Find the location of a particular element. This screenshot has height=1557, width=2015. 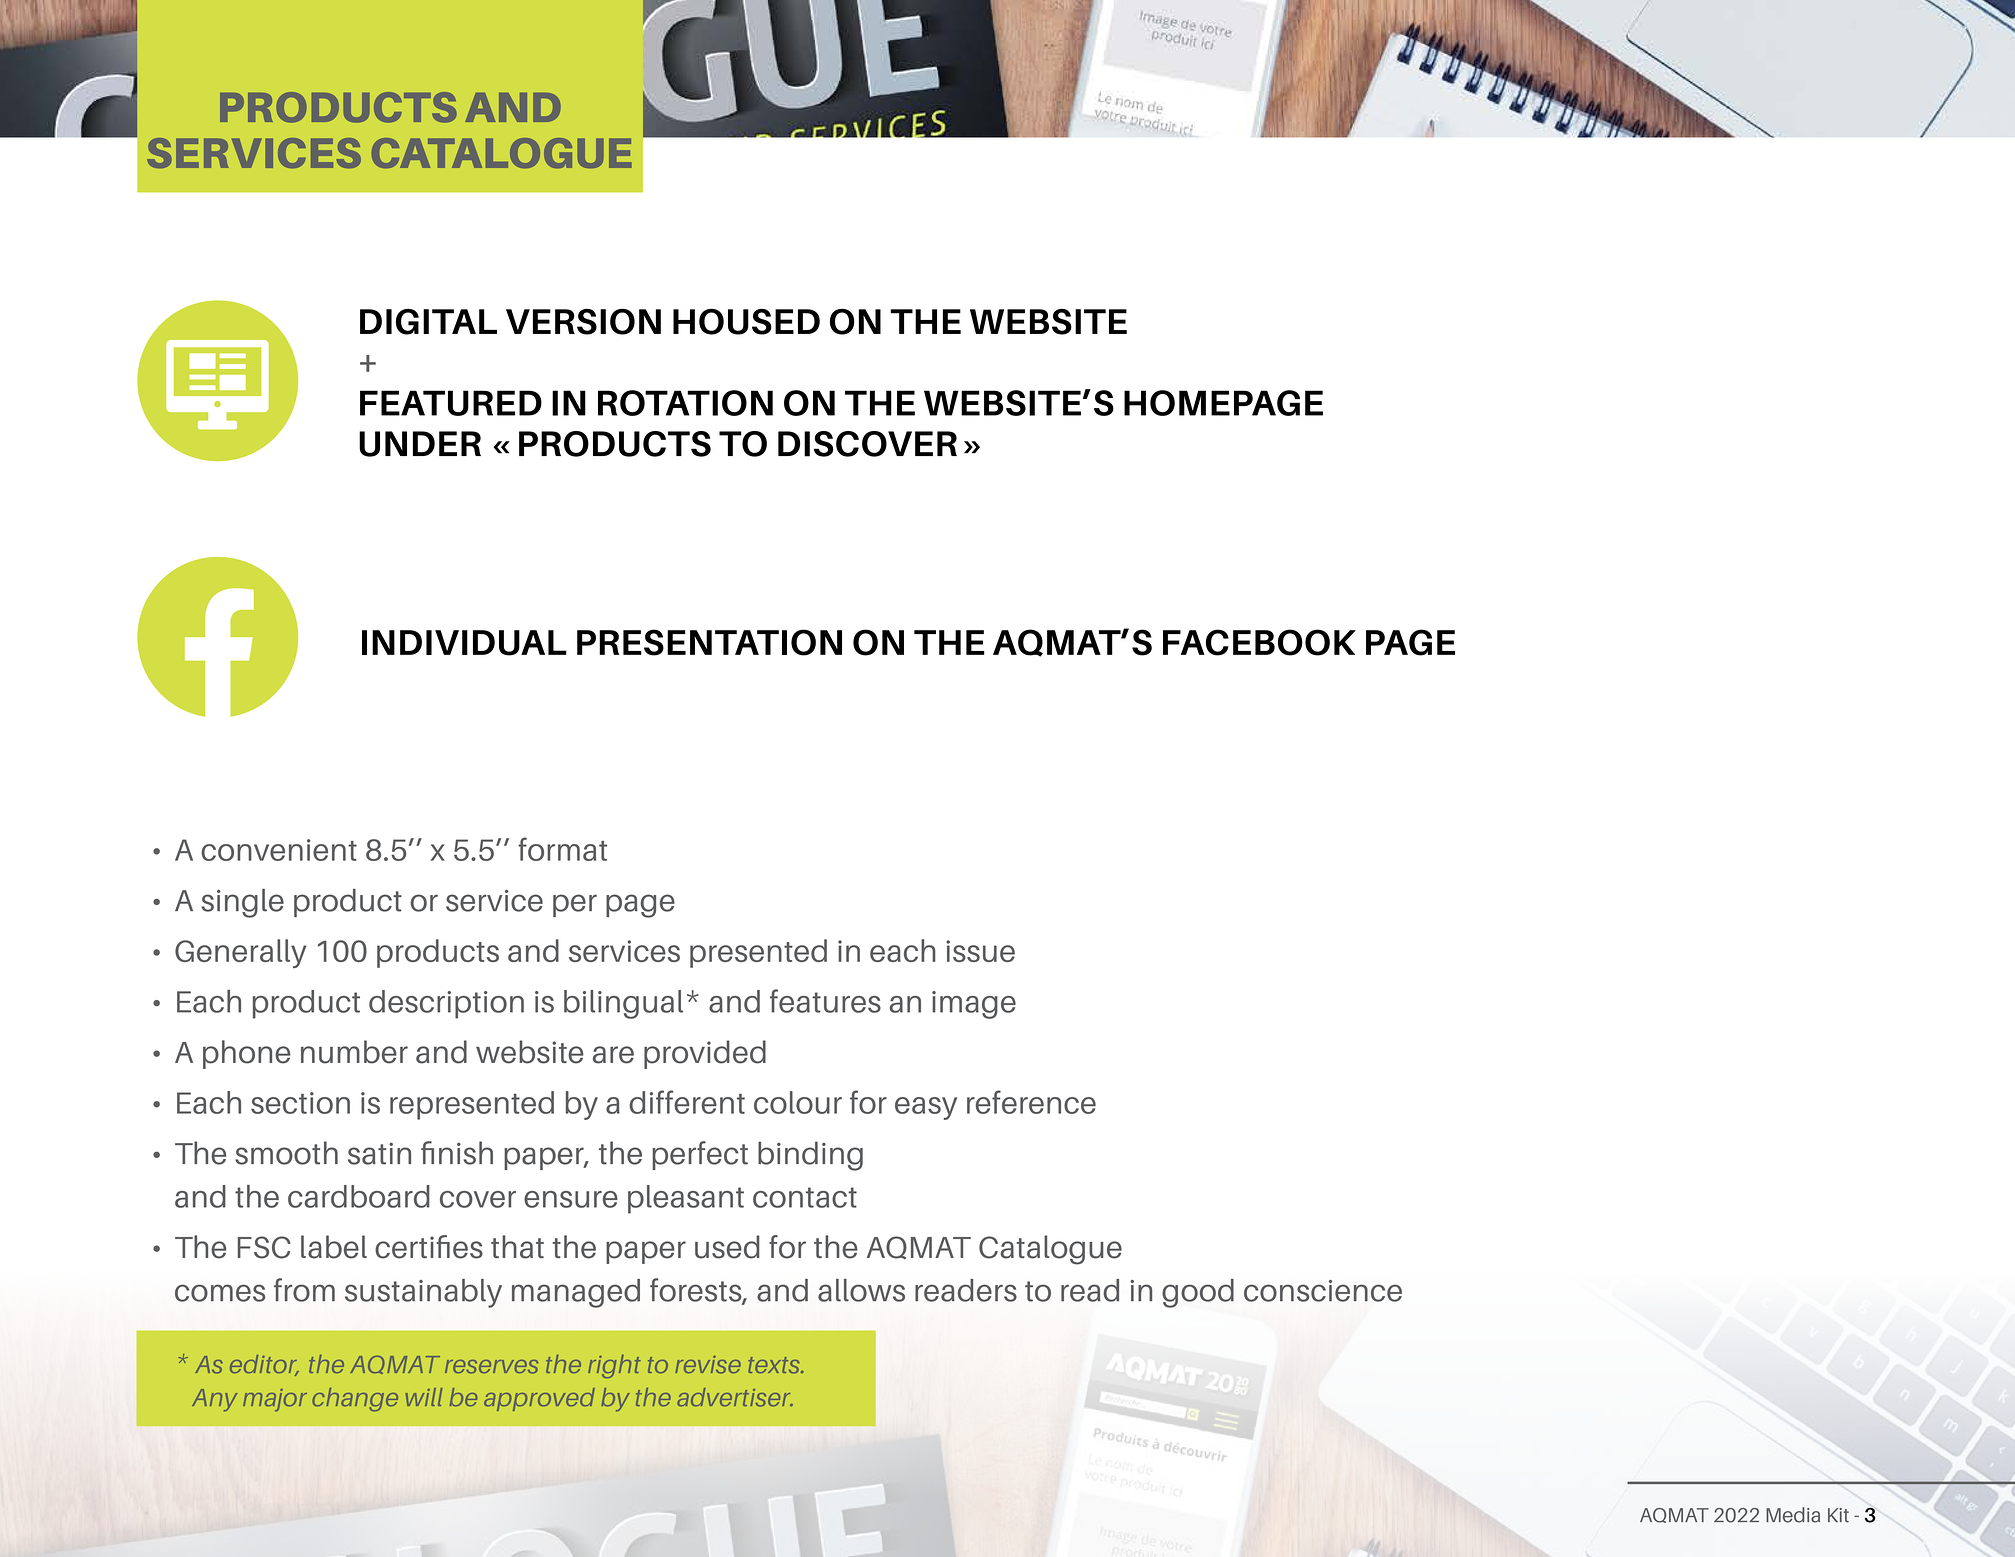

single is located at coordinates (242, 903).
